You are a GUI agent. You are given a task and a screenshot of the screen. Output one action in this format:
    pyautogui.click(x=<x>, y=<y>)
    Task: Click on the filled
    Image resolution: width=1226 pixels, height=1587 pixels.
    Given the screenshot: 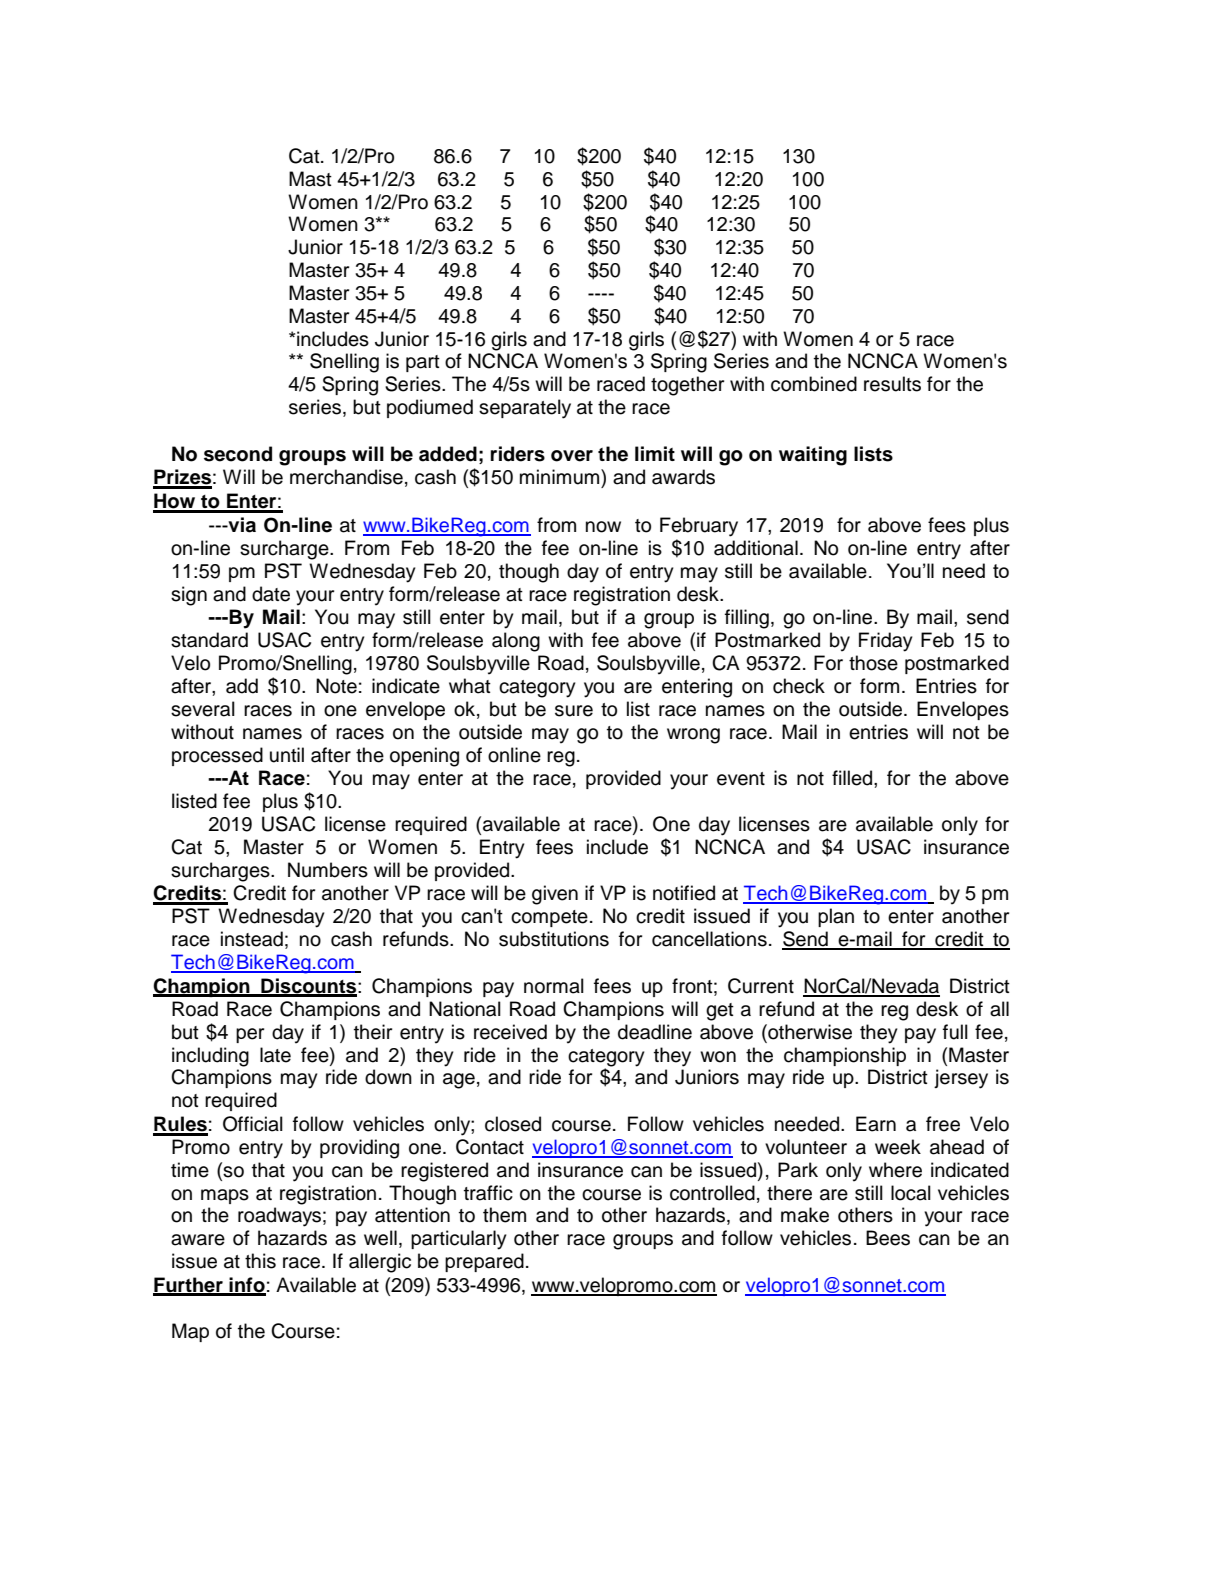 What is the action you would take?
    pyautogui.click(x=853, y=778)
